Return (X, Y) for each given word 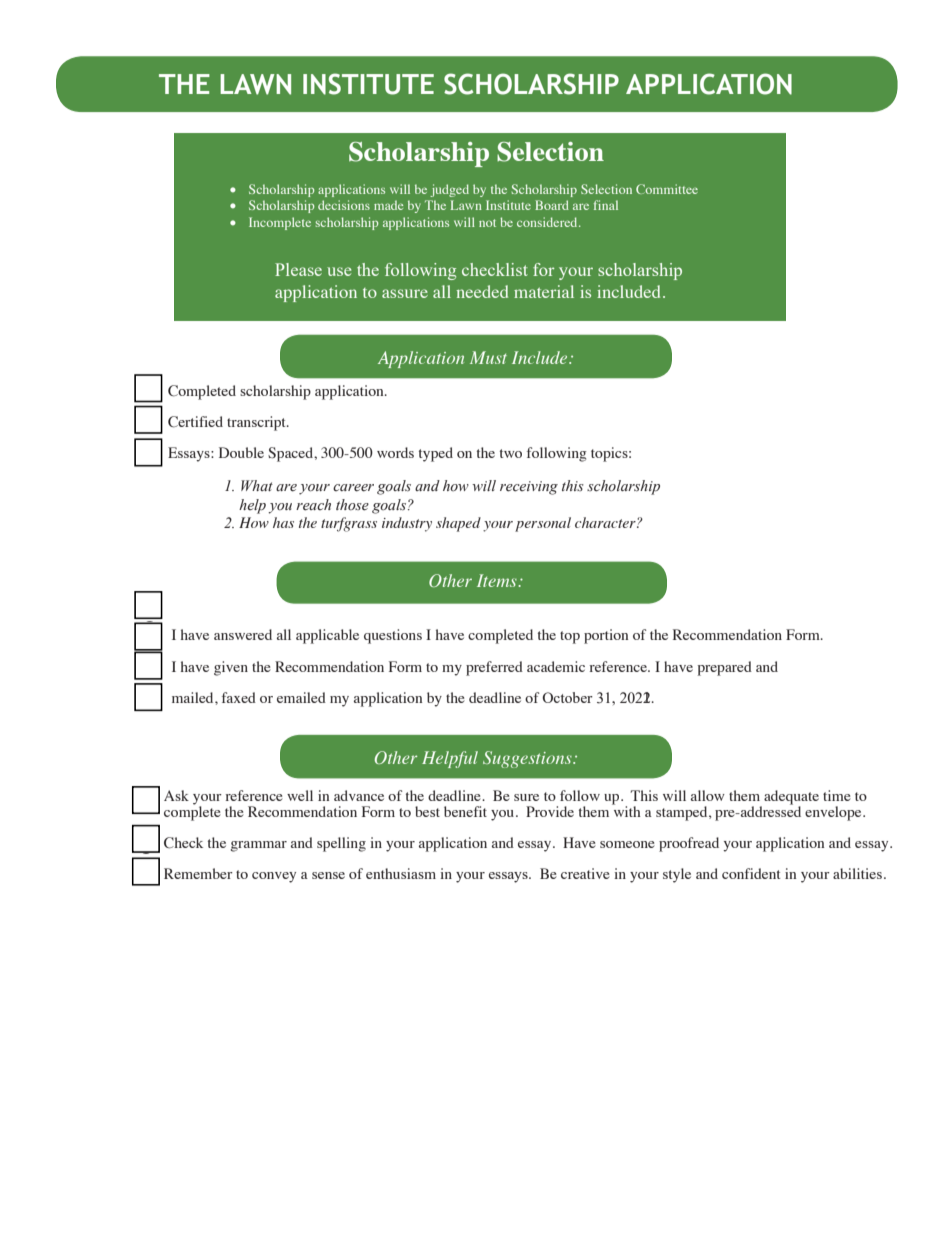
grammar (259, 846)
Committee (667, 189)
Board (552, 205)
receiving (529, 488)
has (283, 522)
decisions (344, 205)
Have (579, 842)
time (837, 795)
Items (498, 580)
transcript (257, 423)
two (511, 453)
